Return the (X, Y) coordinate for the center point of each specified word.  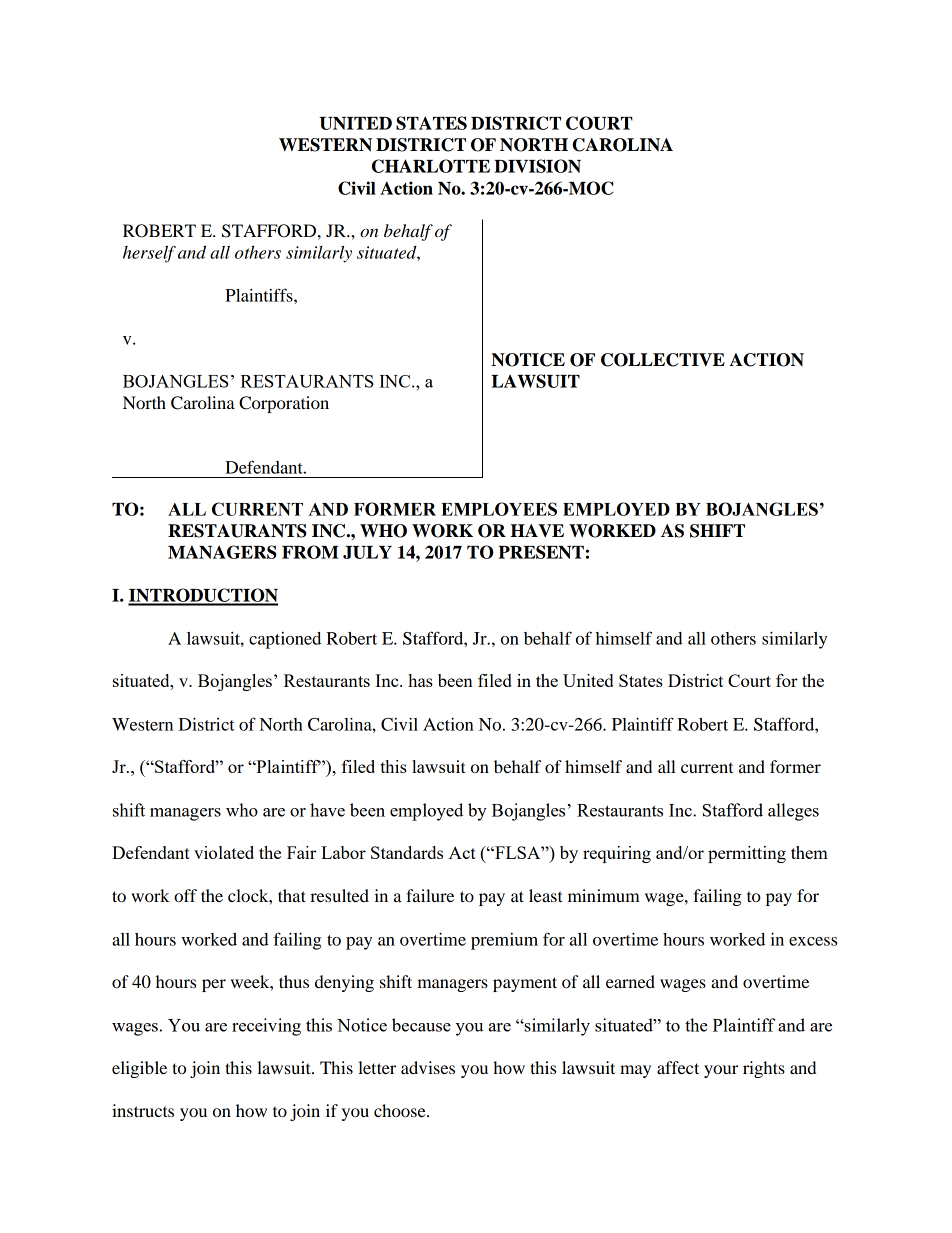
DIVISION (537, 166)
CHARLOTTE (431, 166)
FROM (310, 552)
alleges (793, 812)
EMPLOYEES (499, 509)
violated (224, 852)
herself (149, 254)
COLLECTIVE (663, 360)
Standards (407, 852)
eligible (139, 1069)
